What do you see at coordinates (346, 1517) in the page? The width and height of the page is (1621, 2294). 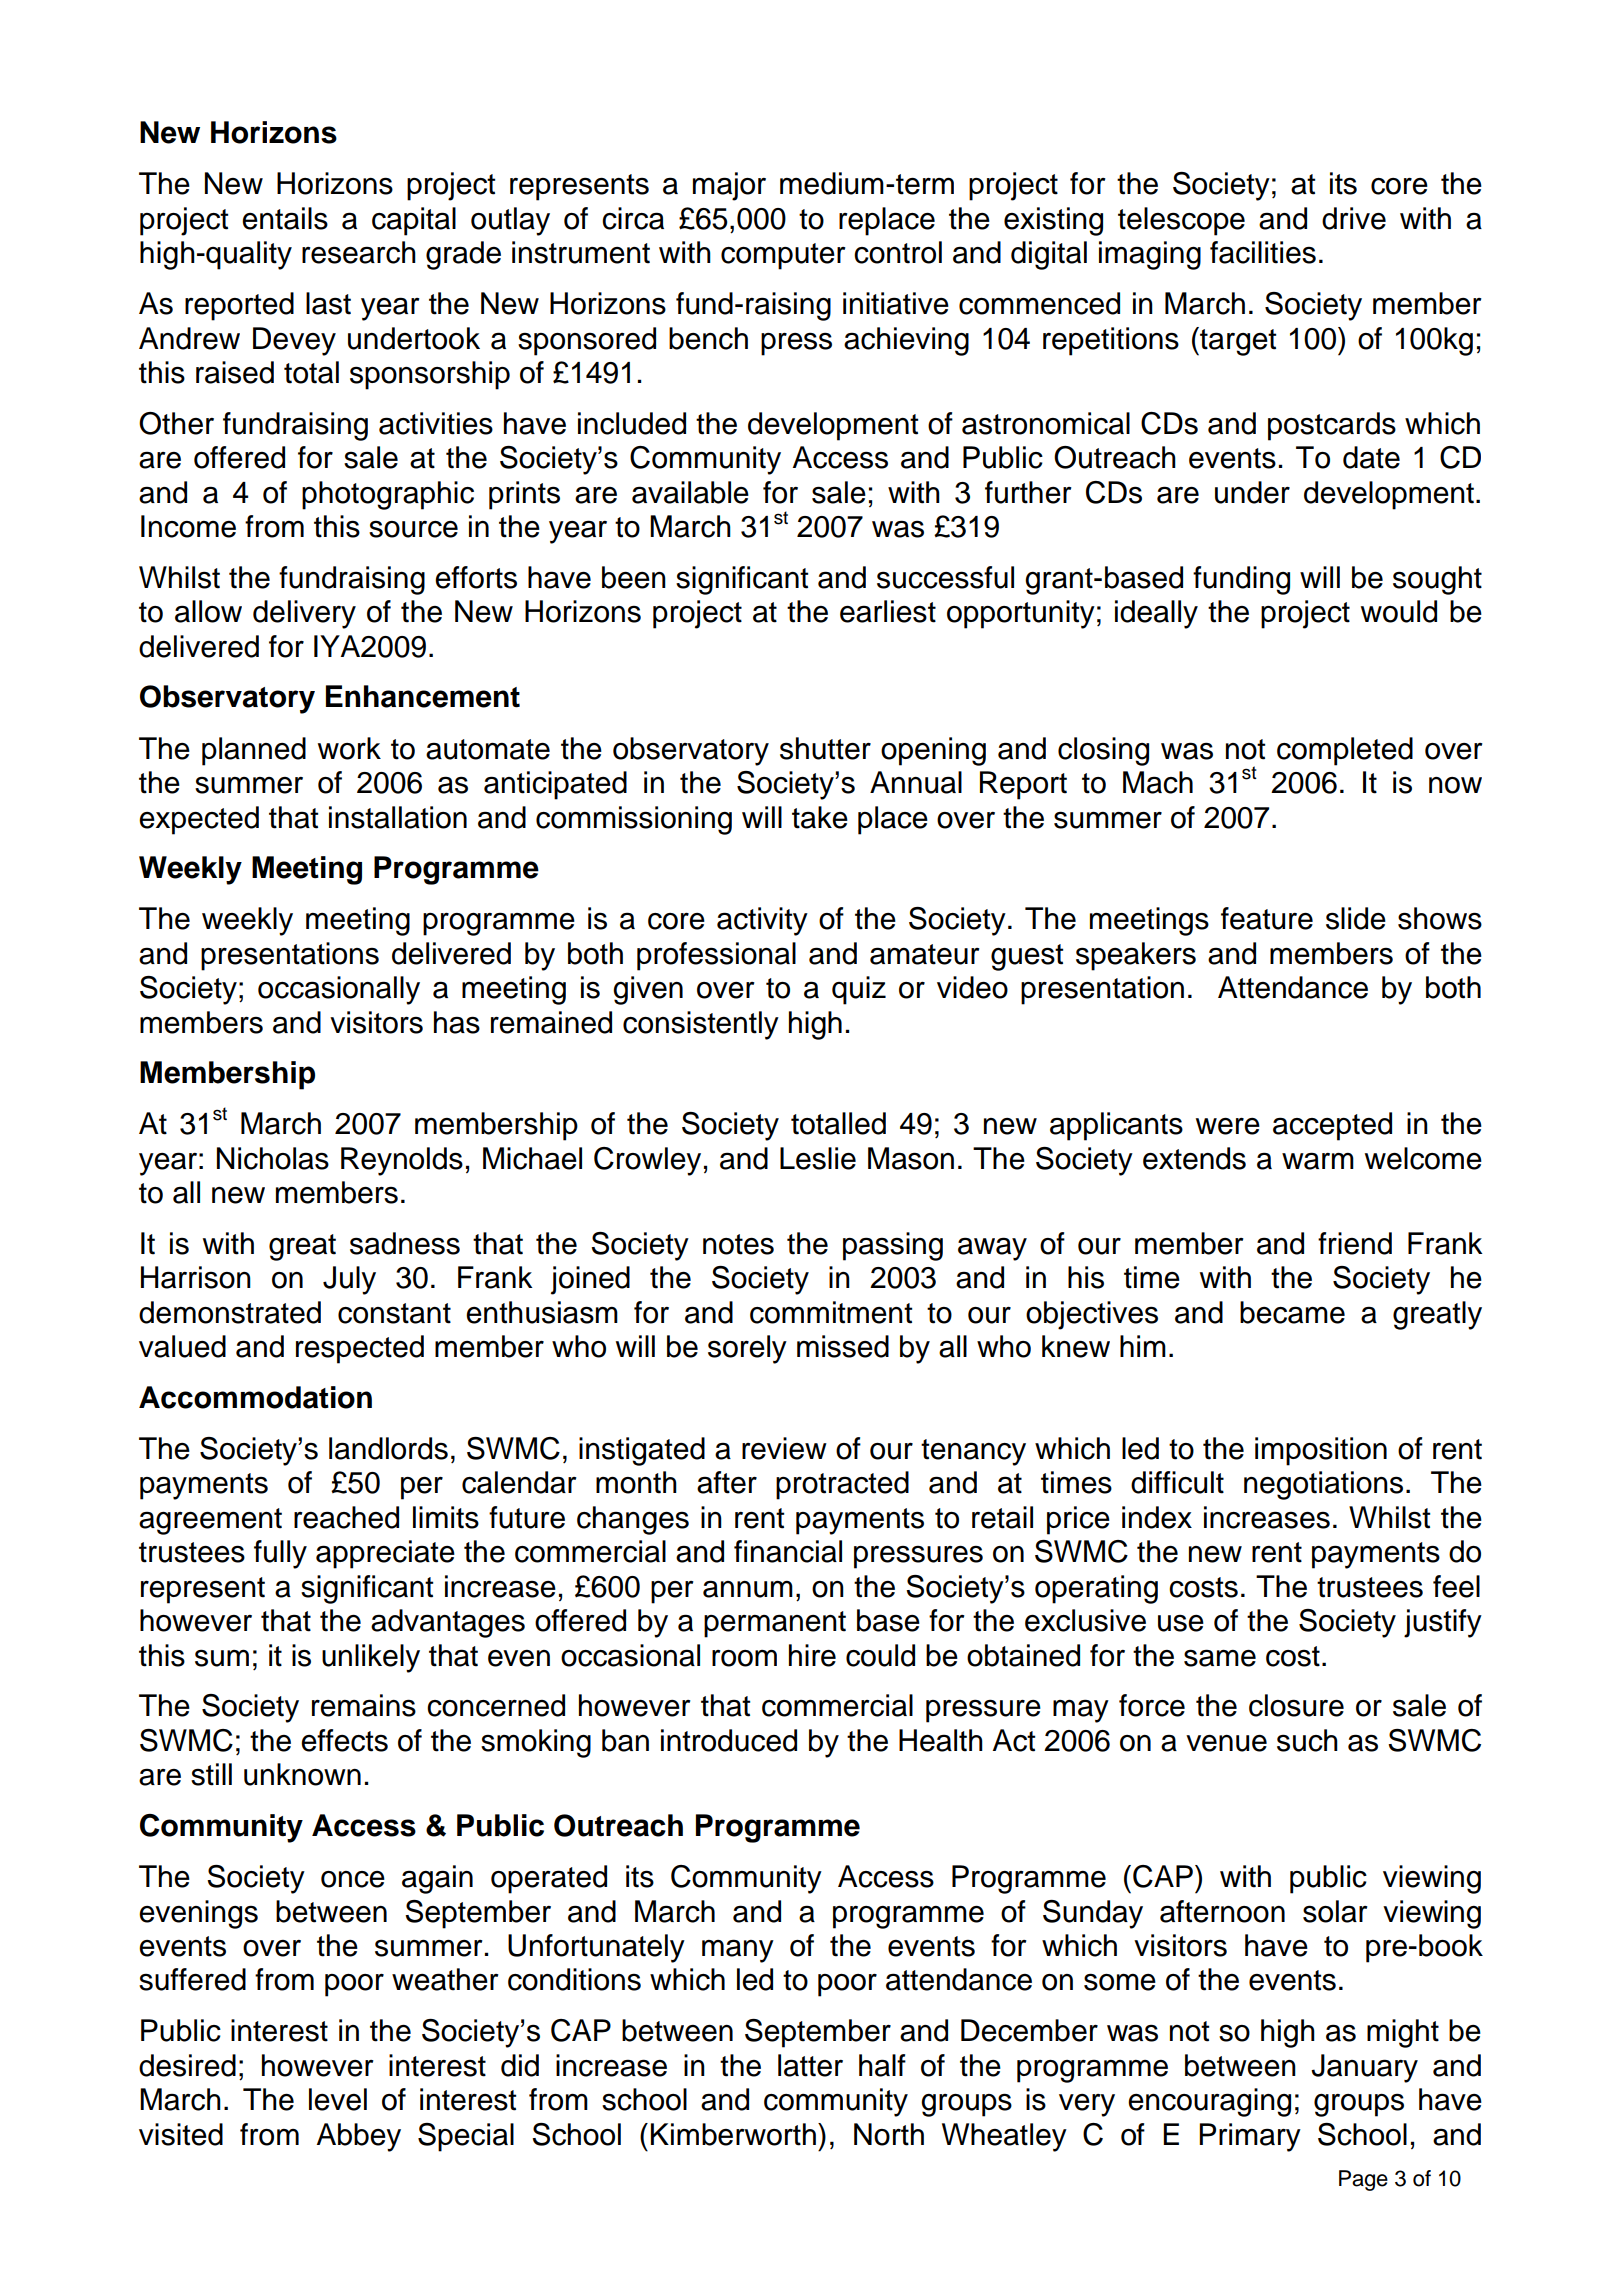 I see `reached` at bounding box center [346, 1517].
